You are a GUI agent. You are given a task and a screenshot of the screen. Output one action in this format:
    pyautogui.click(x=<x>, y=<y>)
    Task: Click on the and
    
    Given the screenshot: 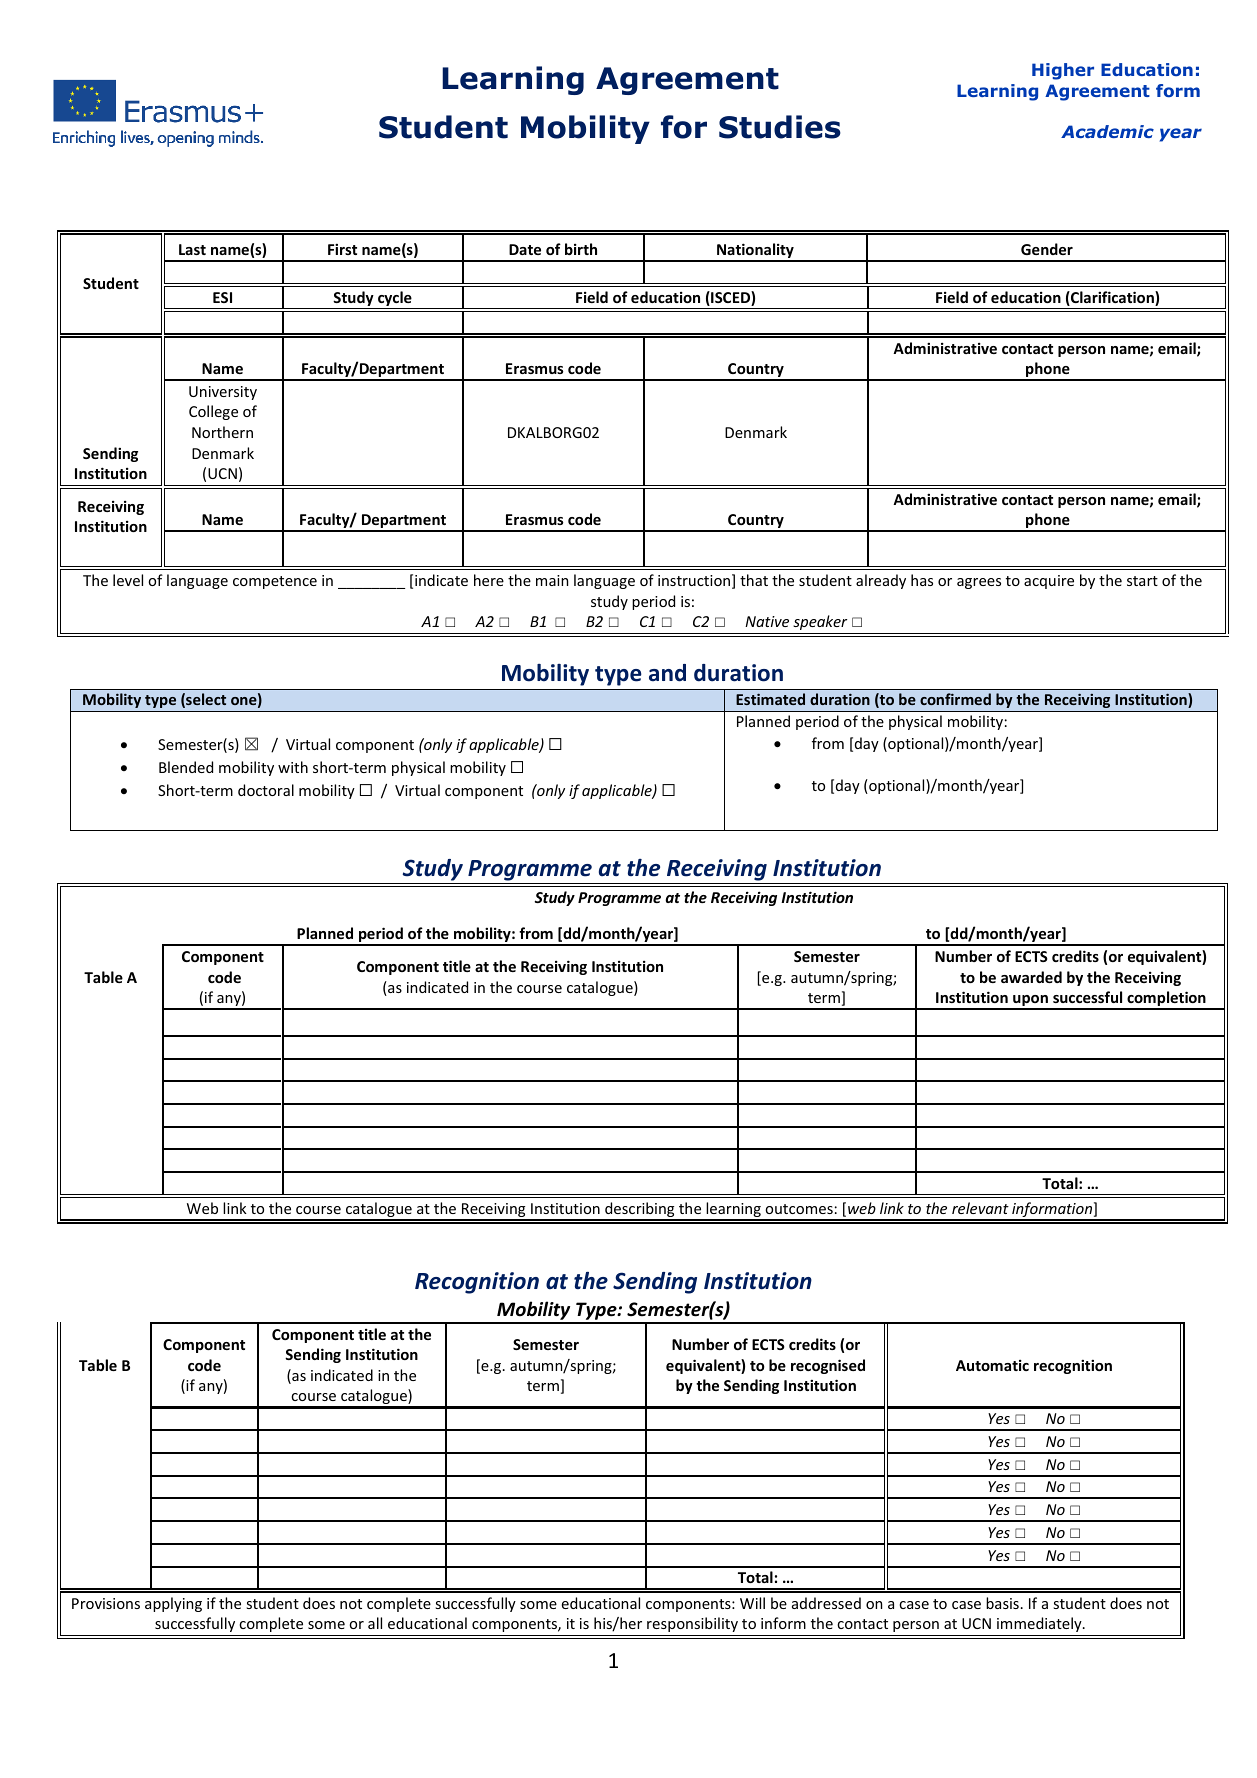 What is the action you would take?
    pyautogui.click(x=667, y=673)
